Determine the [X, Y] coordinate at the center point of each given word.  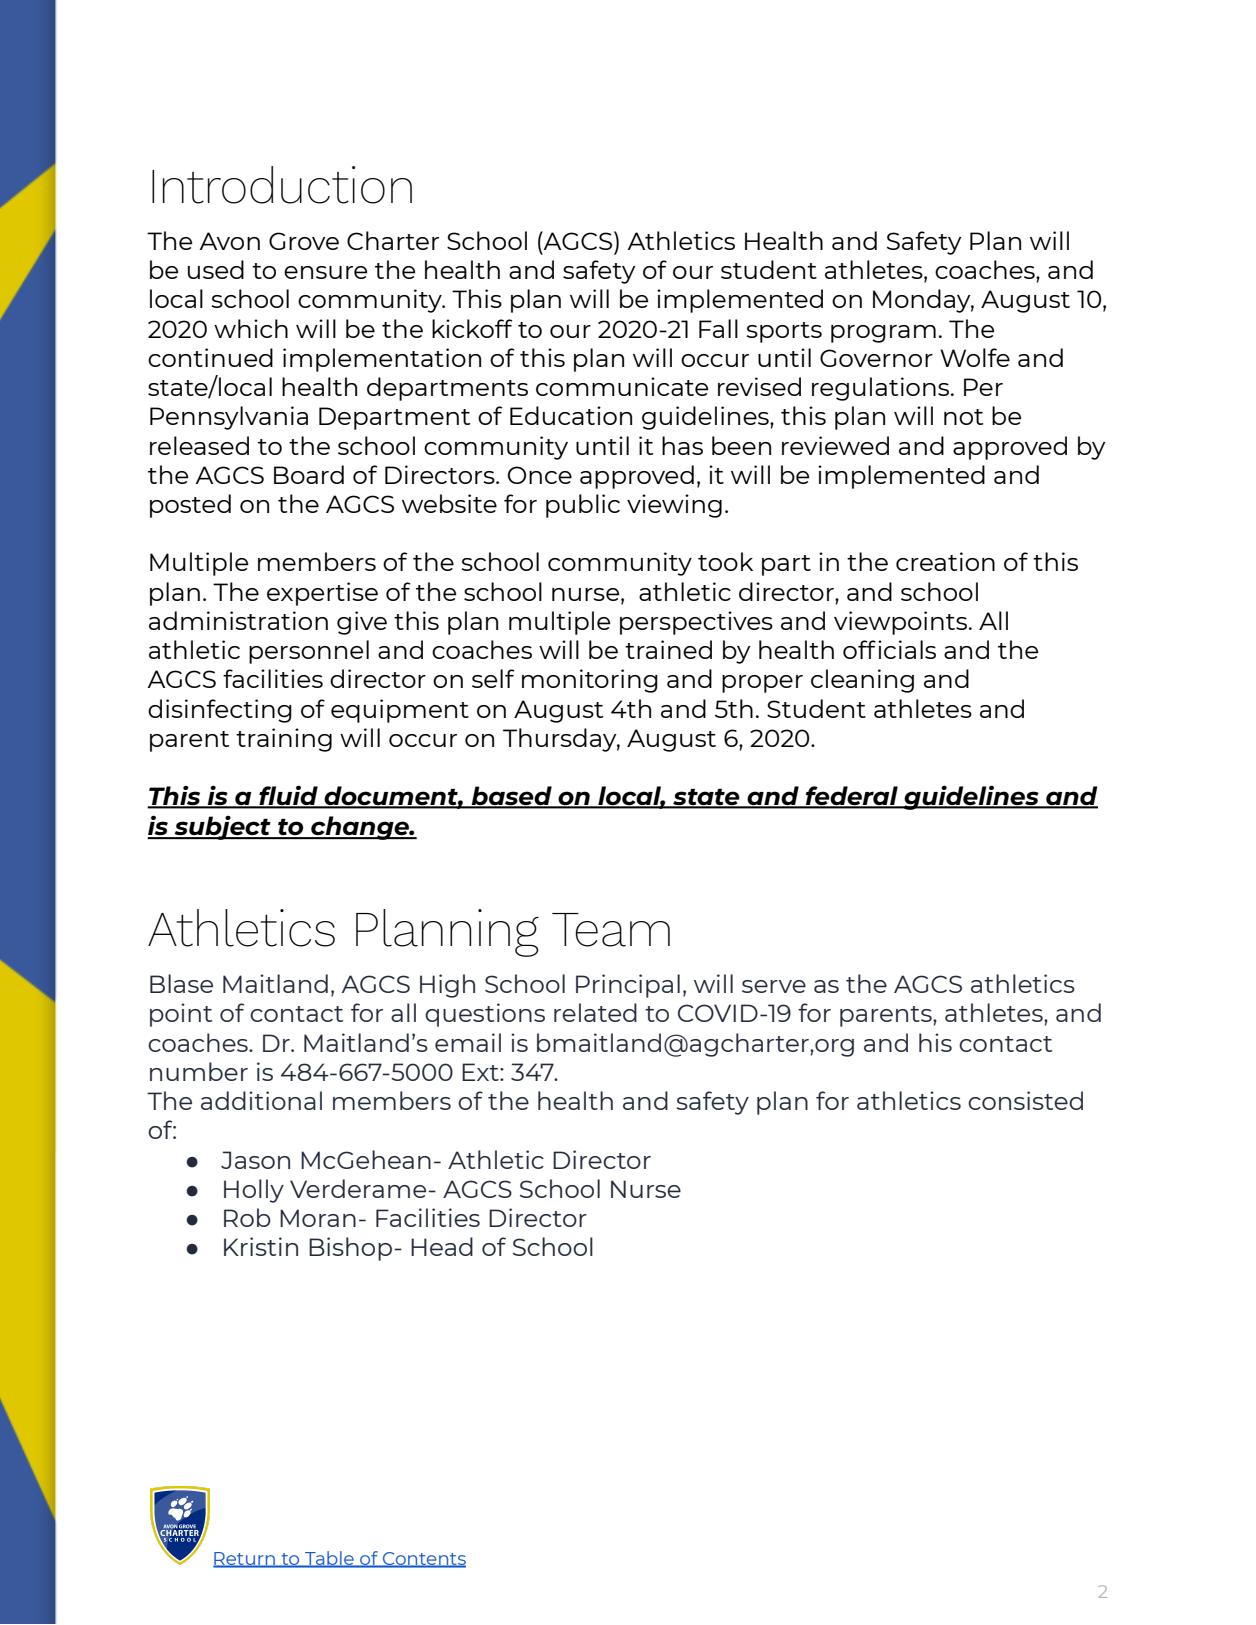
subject [222, 827]
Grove [304, 241]
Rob [247, 1217]
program [883, 334]
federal [852, 797]
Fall [718, 328]
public [583, 506]
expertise [322, 594]
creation [945, 561]
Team [611, 930]
